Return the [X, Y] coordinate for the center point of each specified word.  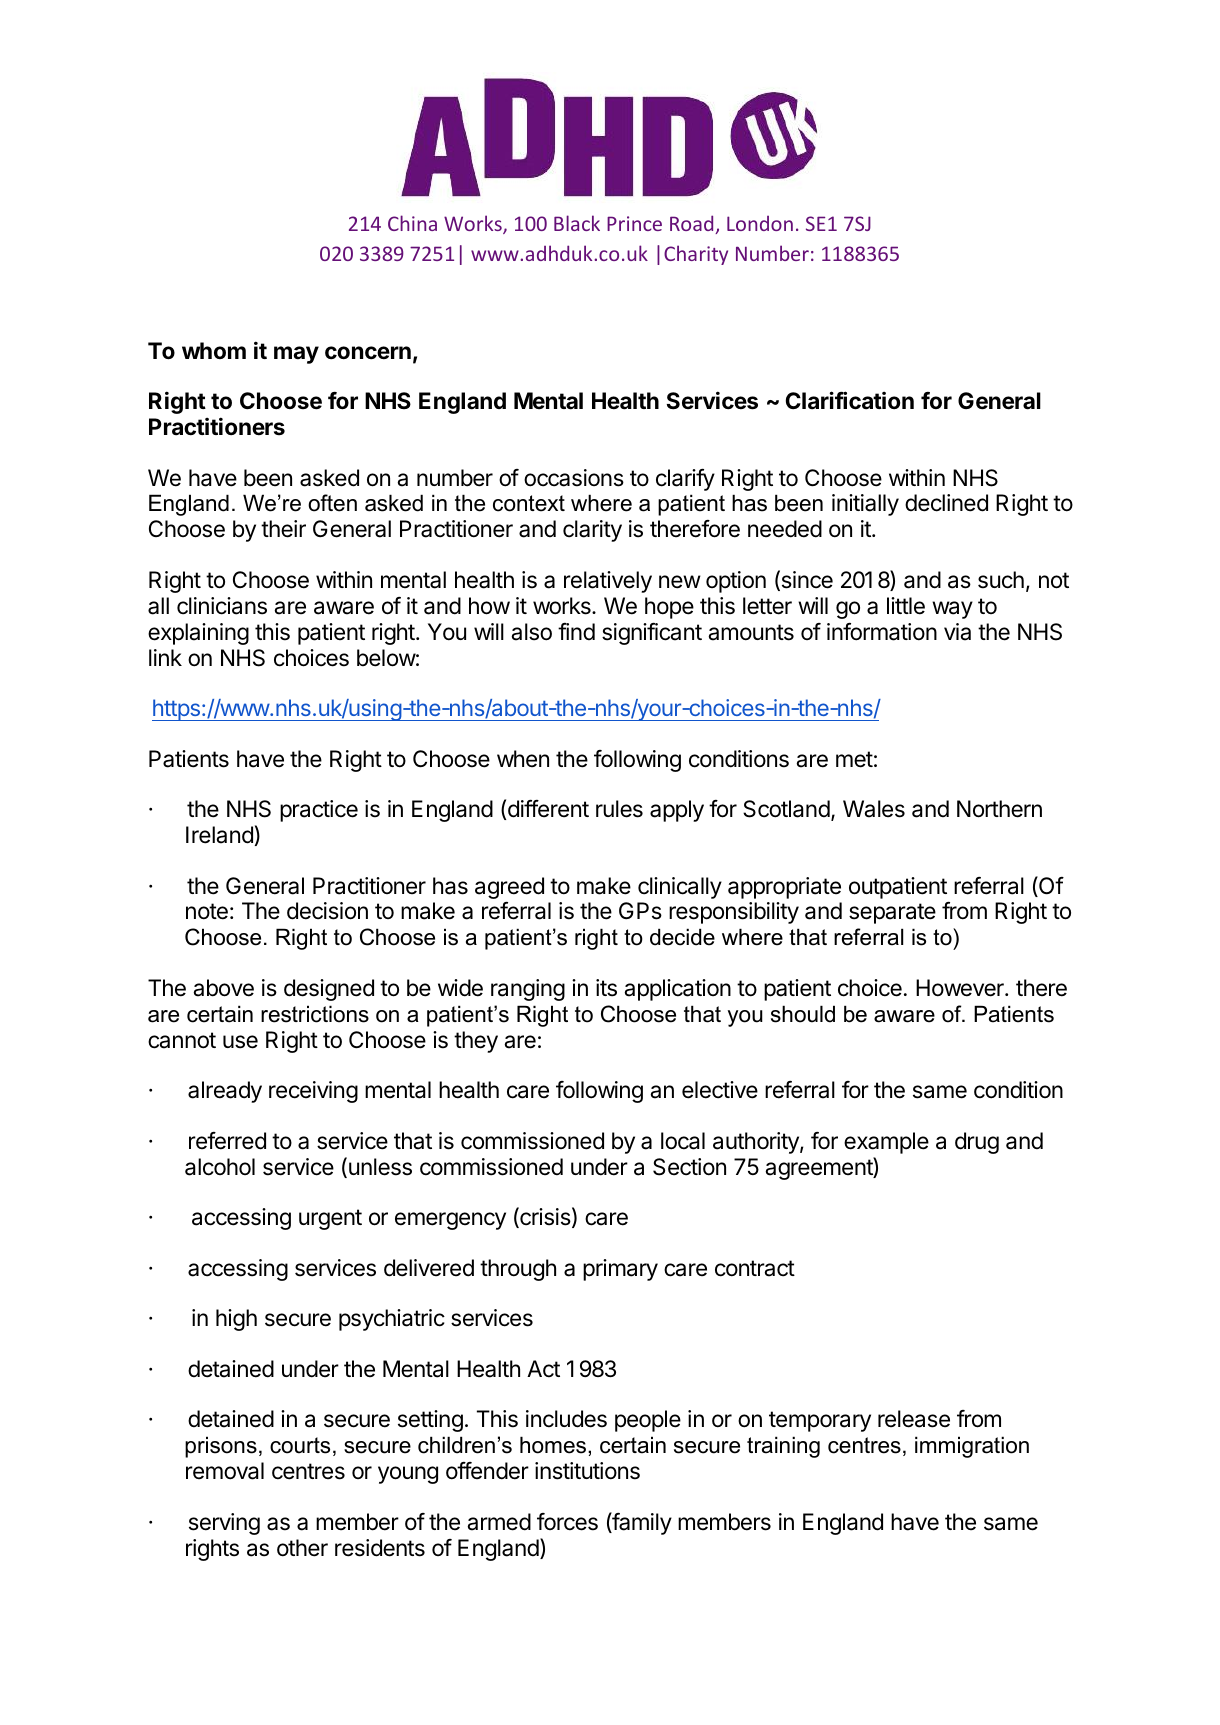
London [760, 223]
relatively [608, 582]
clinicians [222, 606]
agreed [509, 888]
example [886, 1143]
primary [620, 1270]
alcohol [220, 1167]
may [296, 355]
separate [892, 913]
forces [567, 1522]
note [207, 911]
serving [224, 1524]
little [906, 606]
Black [577, 223]
